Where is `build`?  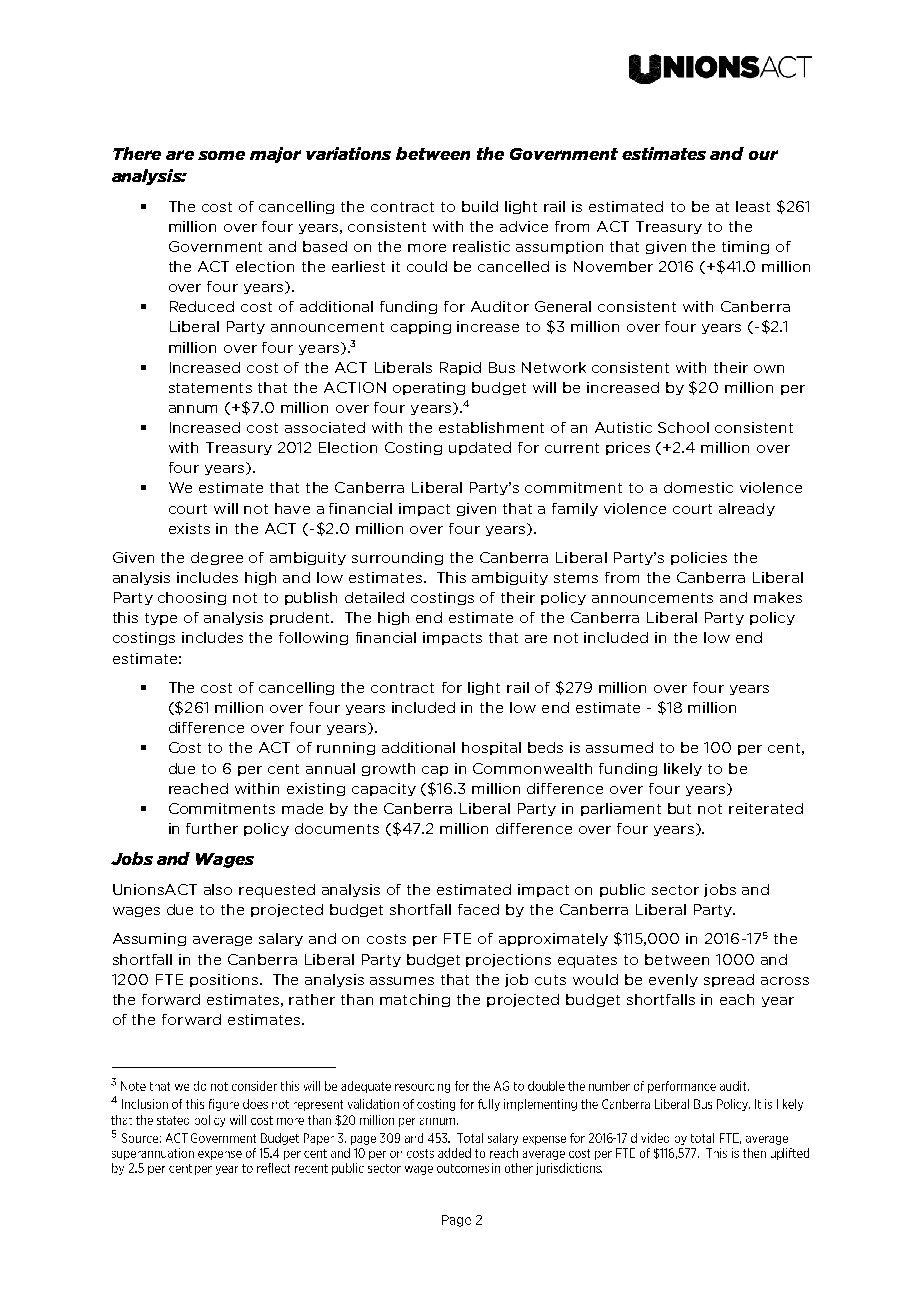
build is located at coordinates (480, 206).
